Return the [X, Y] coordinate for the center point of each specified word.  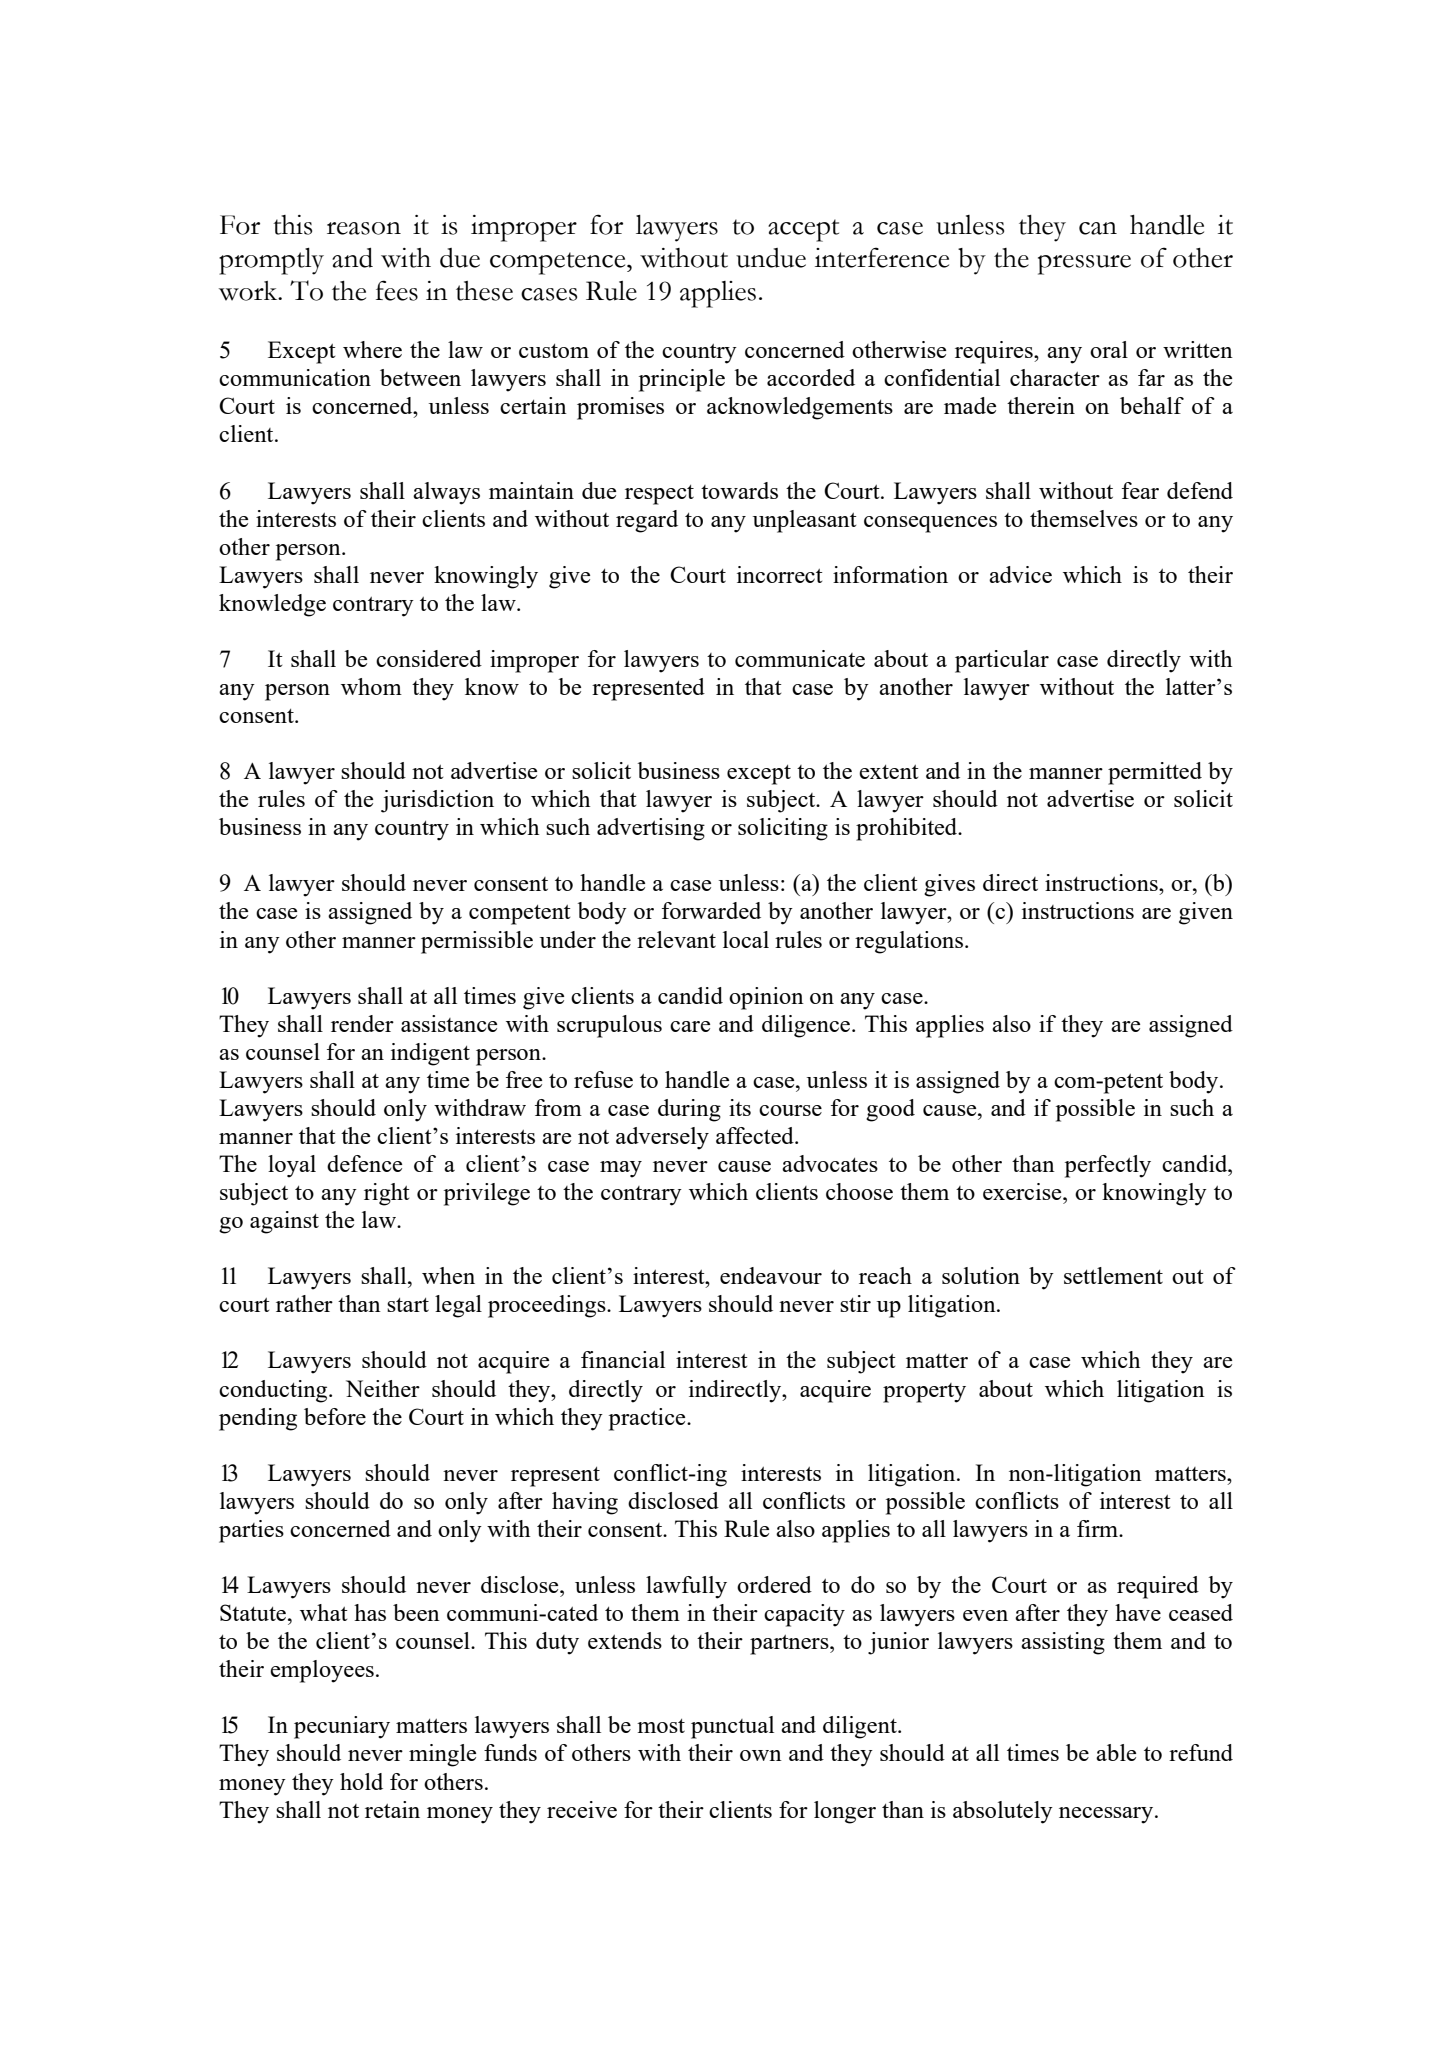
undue [771, 258]
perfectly [1108, 1166]
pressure [1084, 265]
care [690, 1026]
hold [361, 1781]
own [761, 1755]
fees [397, 290]
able [1116, 1752]
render [362, 1023]
